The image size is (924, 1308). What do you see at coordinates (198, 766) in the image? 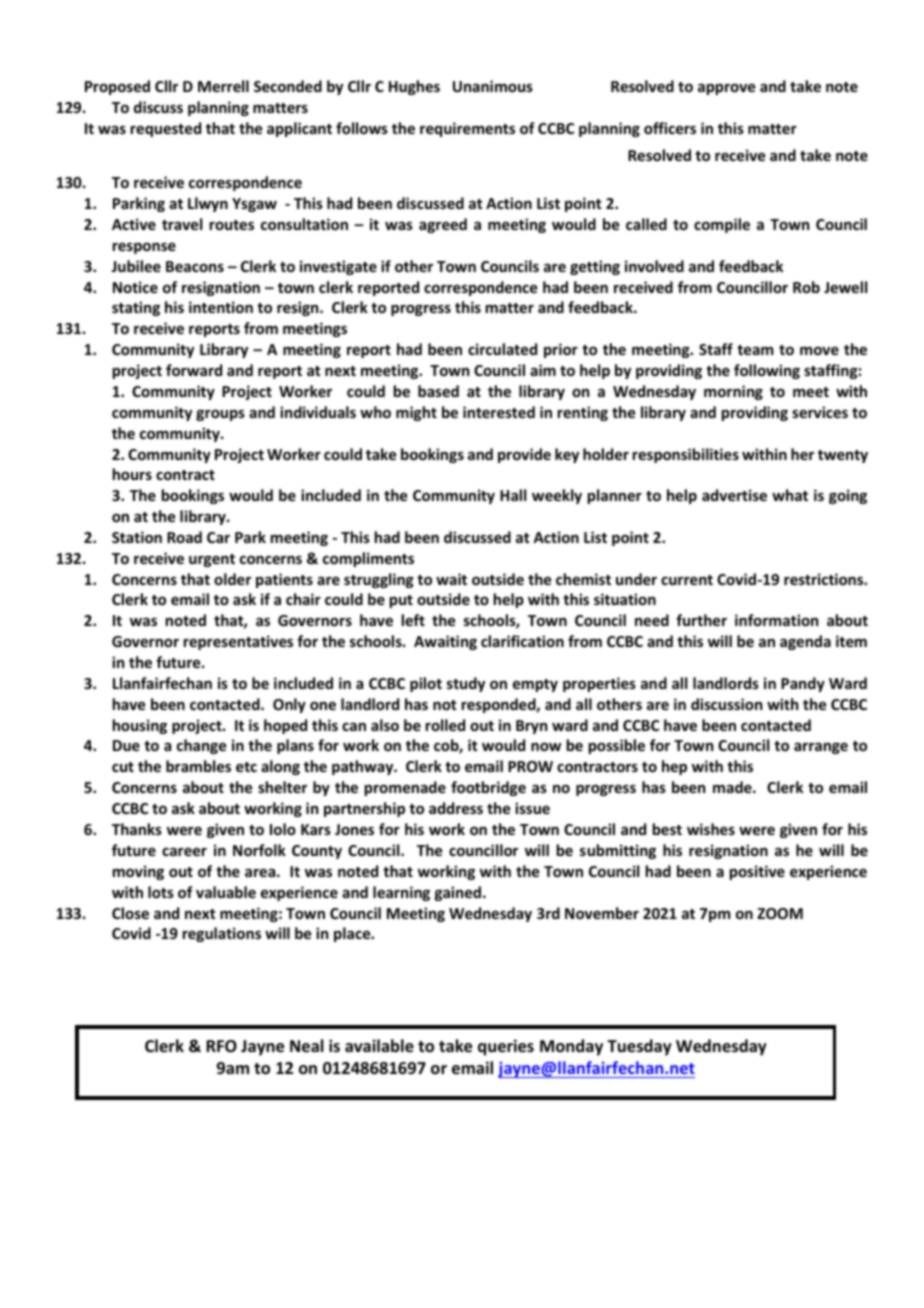
I see `brambles` at bounding box center [198, 766].
